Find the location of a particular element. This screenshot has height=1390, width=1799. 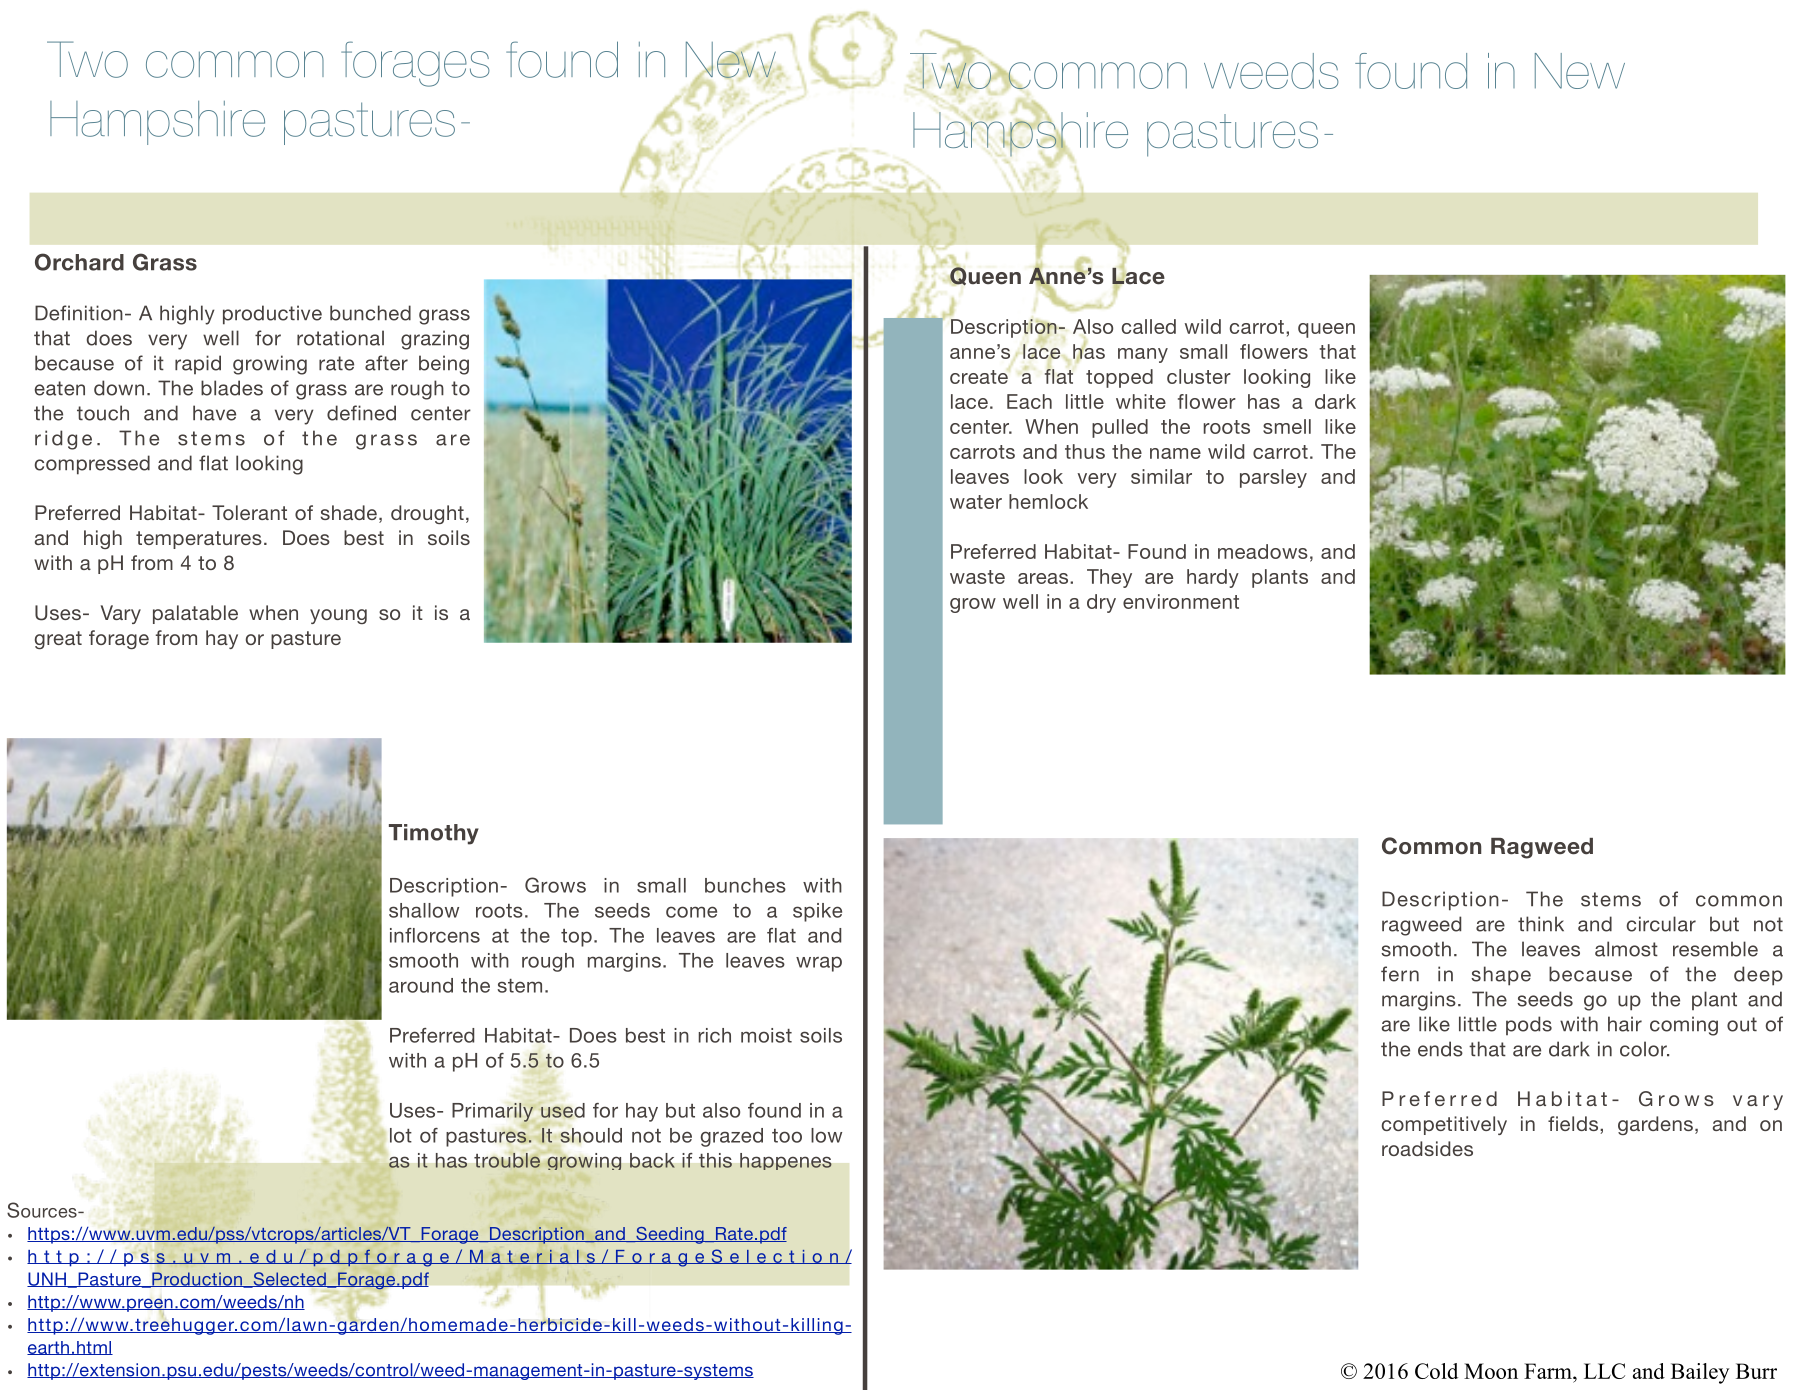

Farm is located at coordinates (1549, 1371).
